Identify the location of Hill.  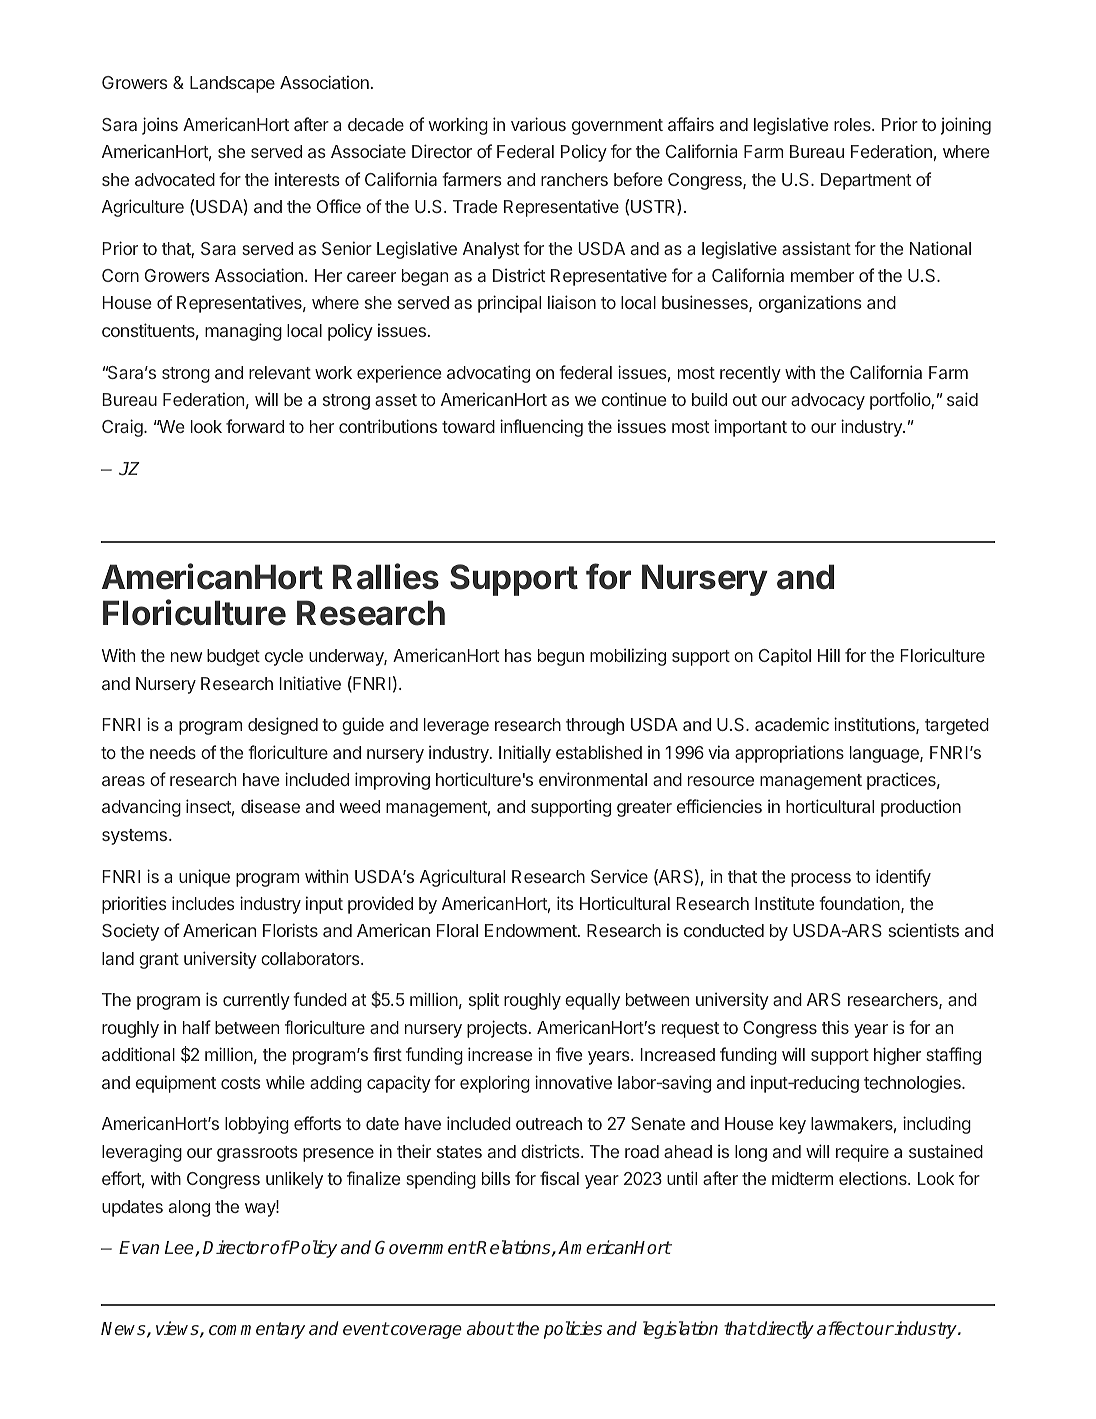
(829, 655).
